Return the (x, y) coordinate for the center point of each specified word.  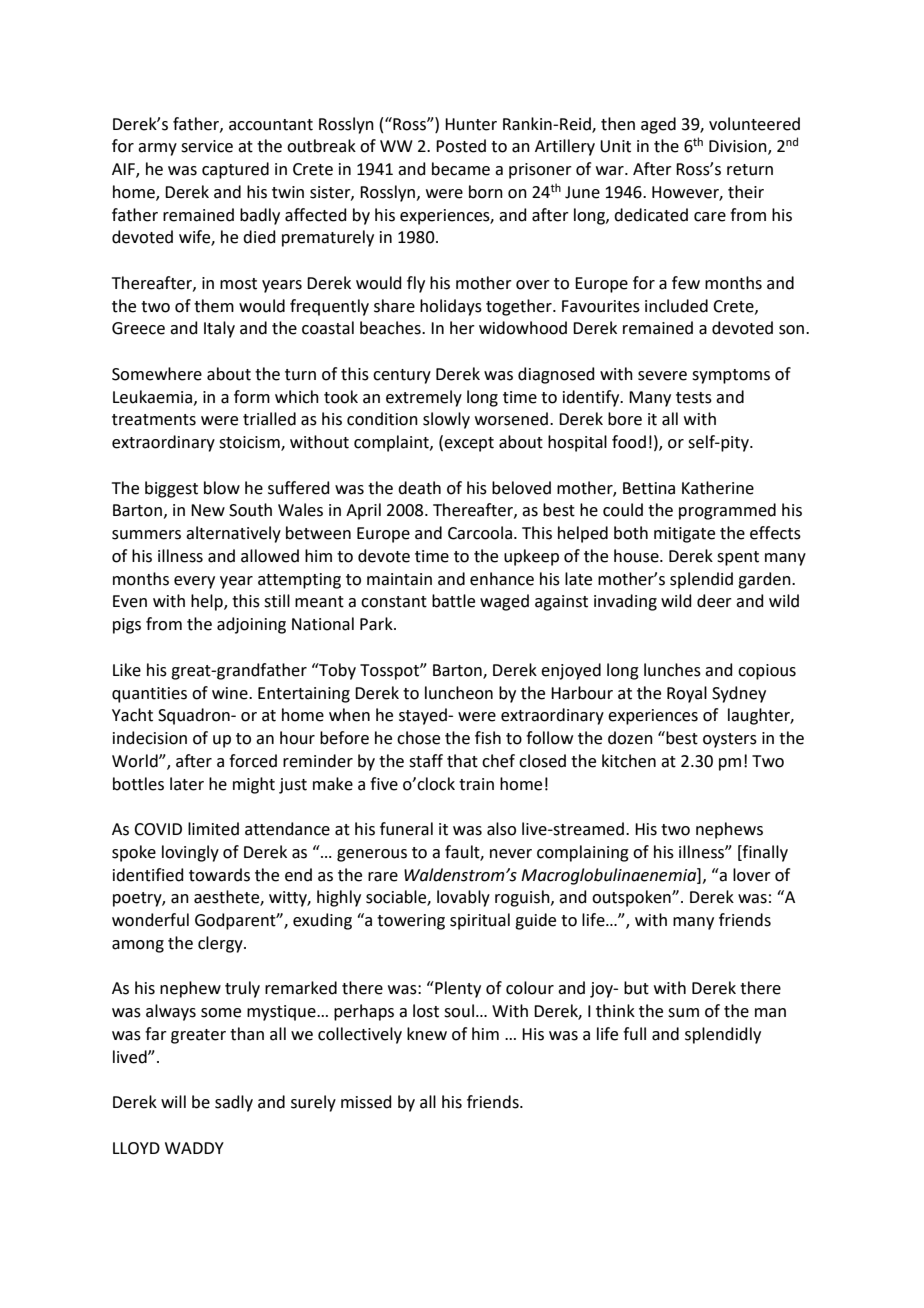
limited (213, 829)
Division (739, 147)
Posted (461, 146)
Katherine (718, 488)
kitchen (629, 761)
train (476, 784)
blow (222, 488)
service (207, 146)
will (173, 1101)
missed (366, 1102)
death (419, 488)
